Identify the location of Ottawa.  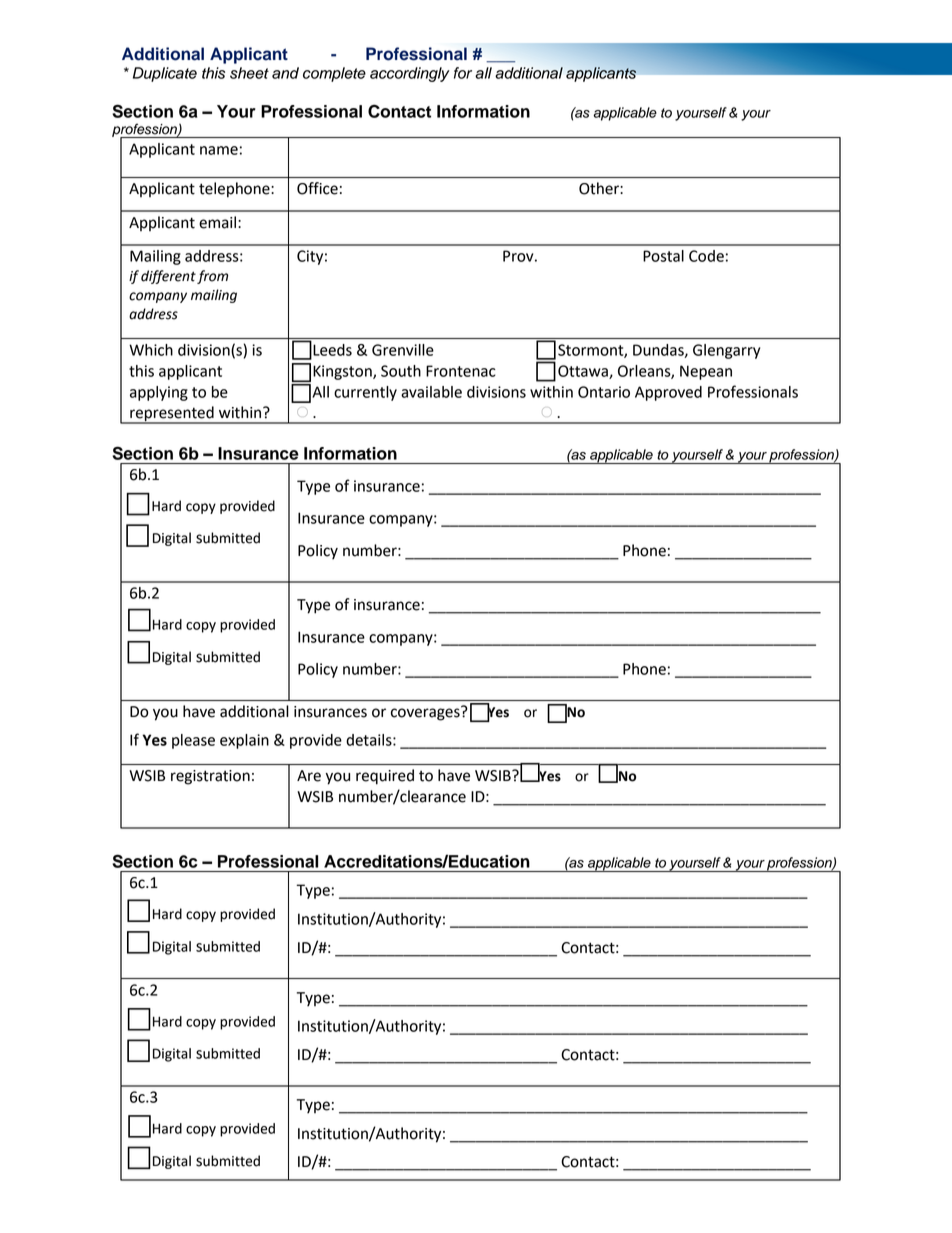
(584, 372).
